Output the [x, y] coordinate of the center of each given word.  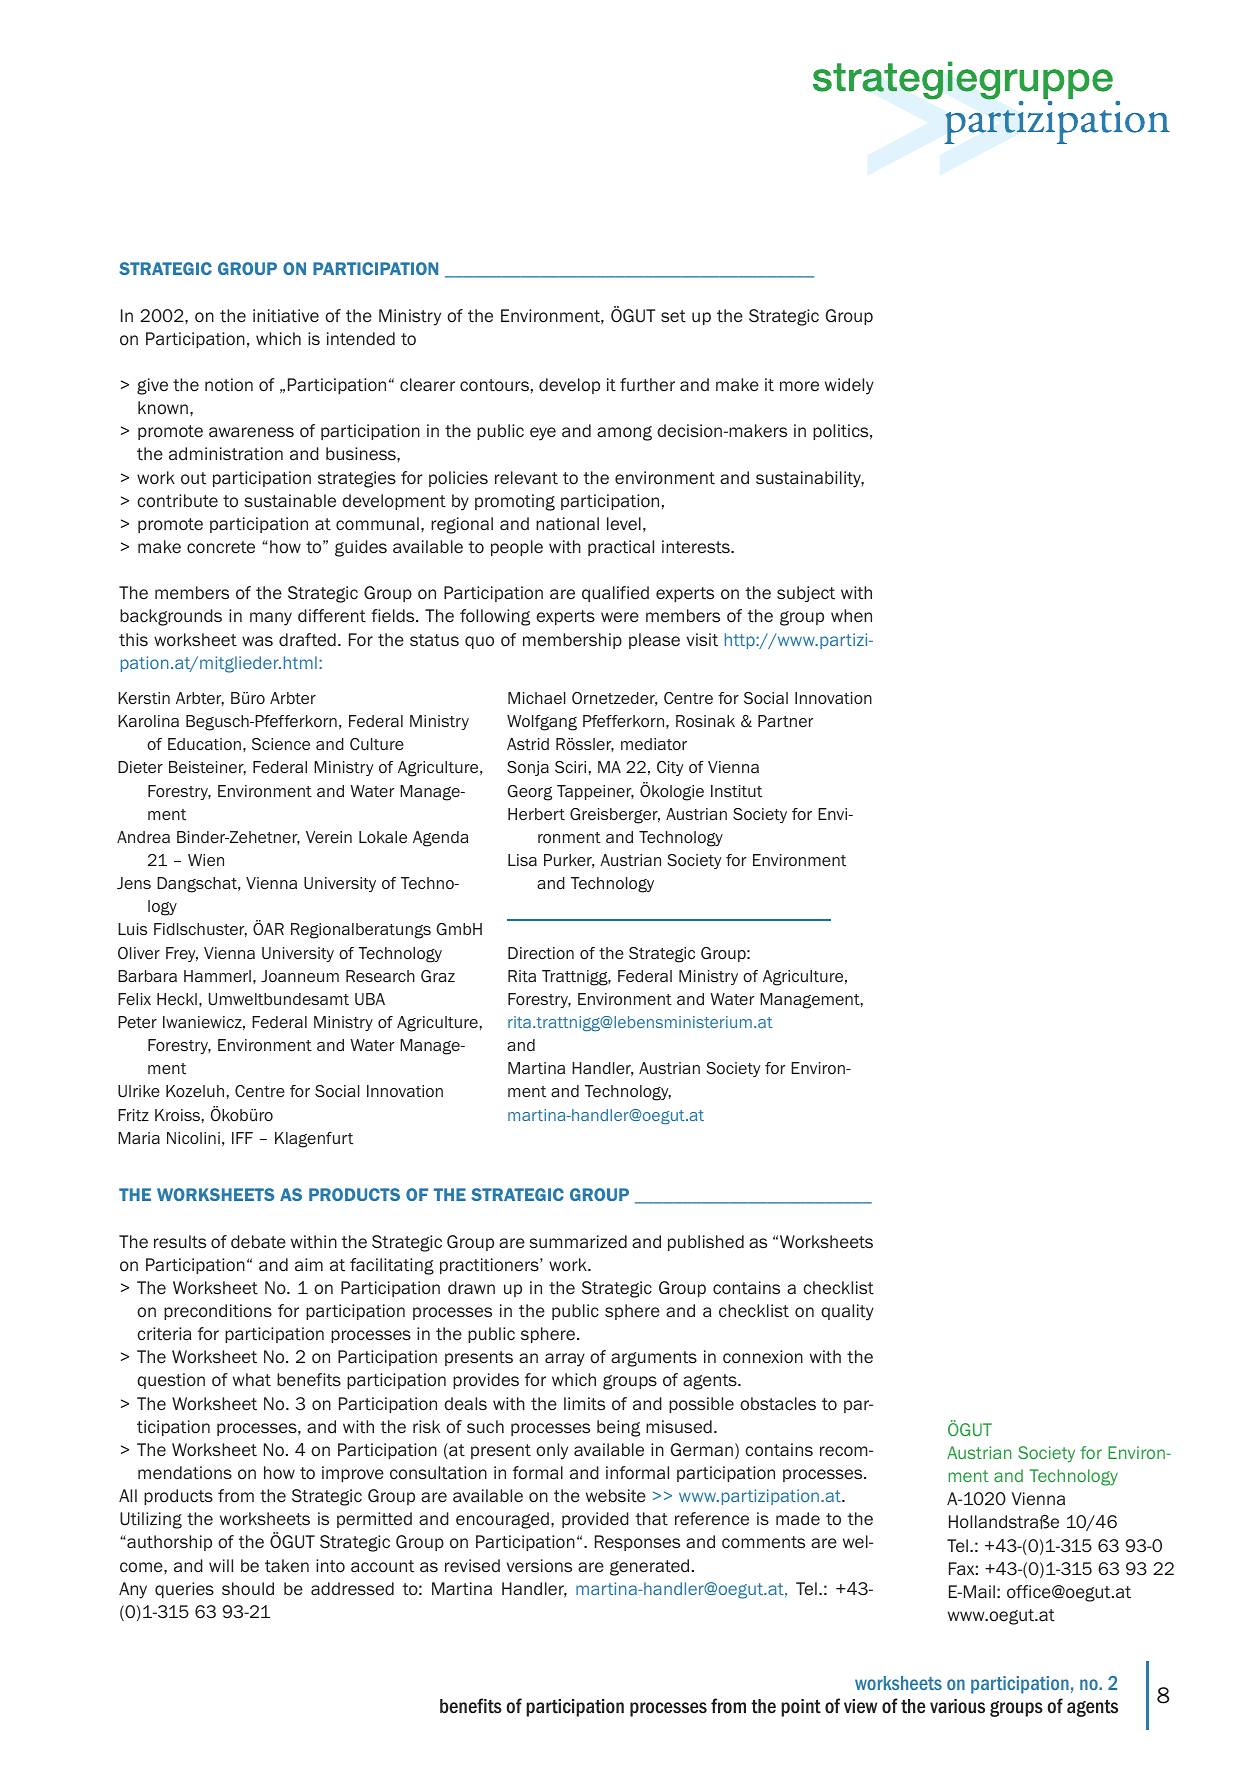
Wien [206, 860]
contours [494, 385]
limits [584, 1404]
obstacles [778, 1404]
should [248, 1589]
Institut [736, 791]
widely [849, 386]
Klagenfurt [314, 1140]
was [257, 641]
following [495, 617]
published [706, 1243]
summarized [578, 1242]
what [252, 1380]
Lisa [522, 860]
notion [229, 385]
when [851, 616]
